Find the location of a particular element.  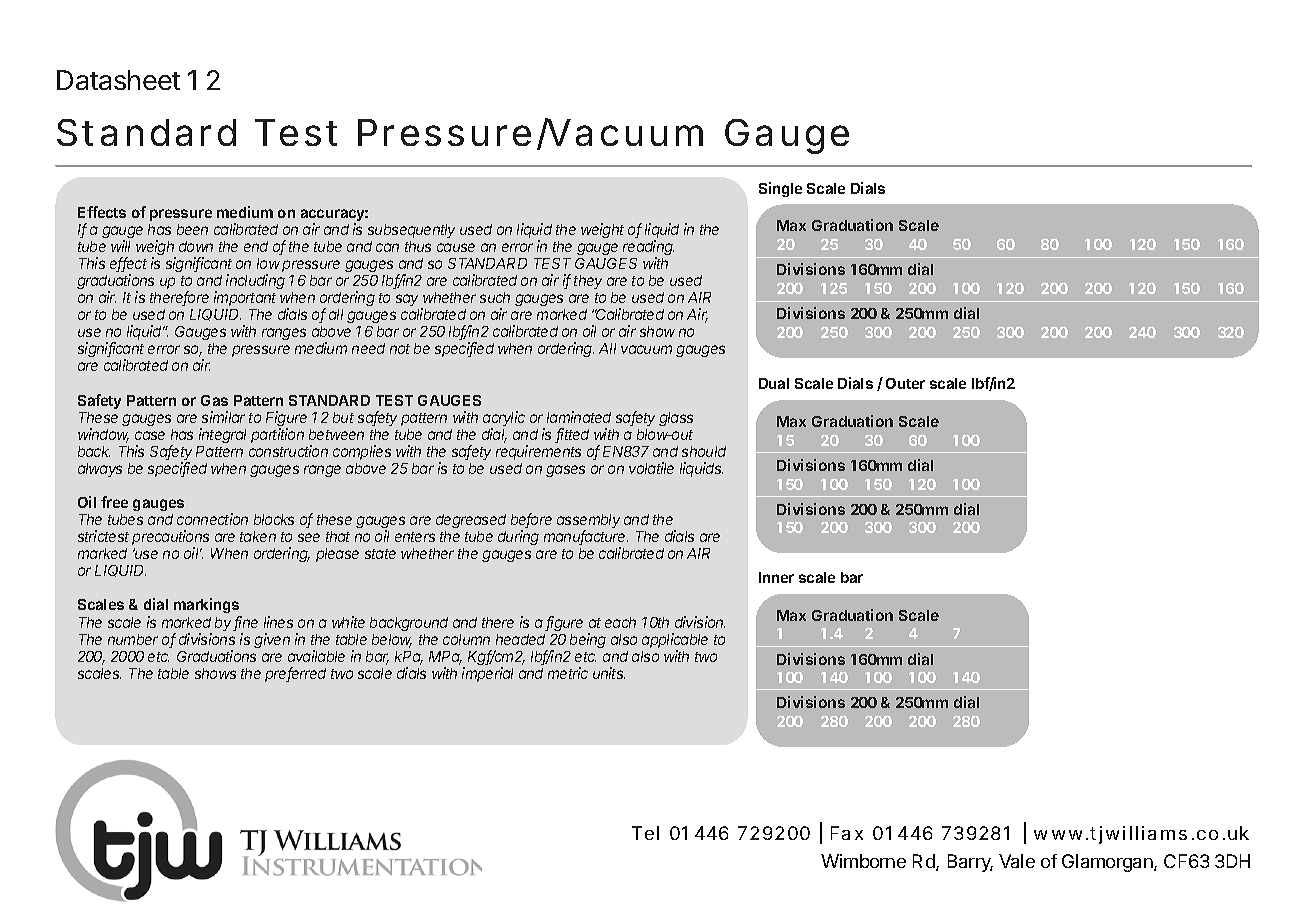

markings is located at coordinates (208, 607).
